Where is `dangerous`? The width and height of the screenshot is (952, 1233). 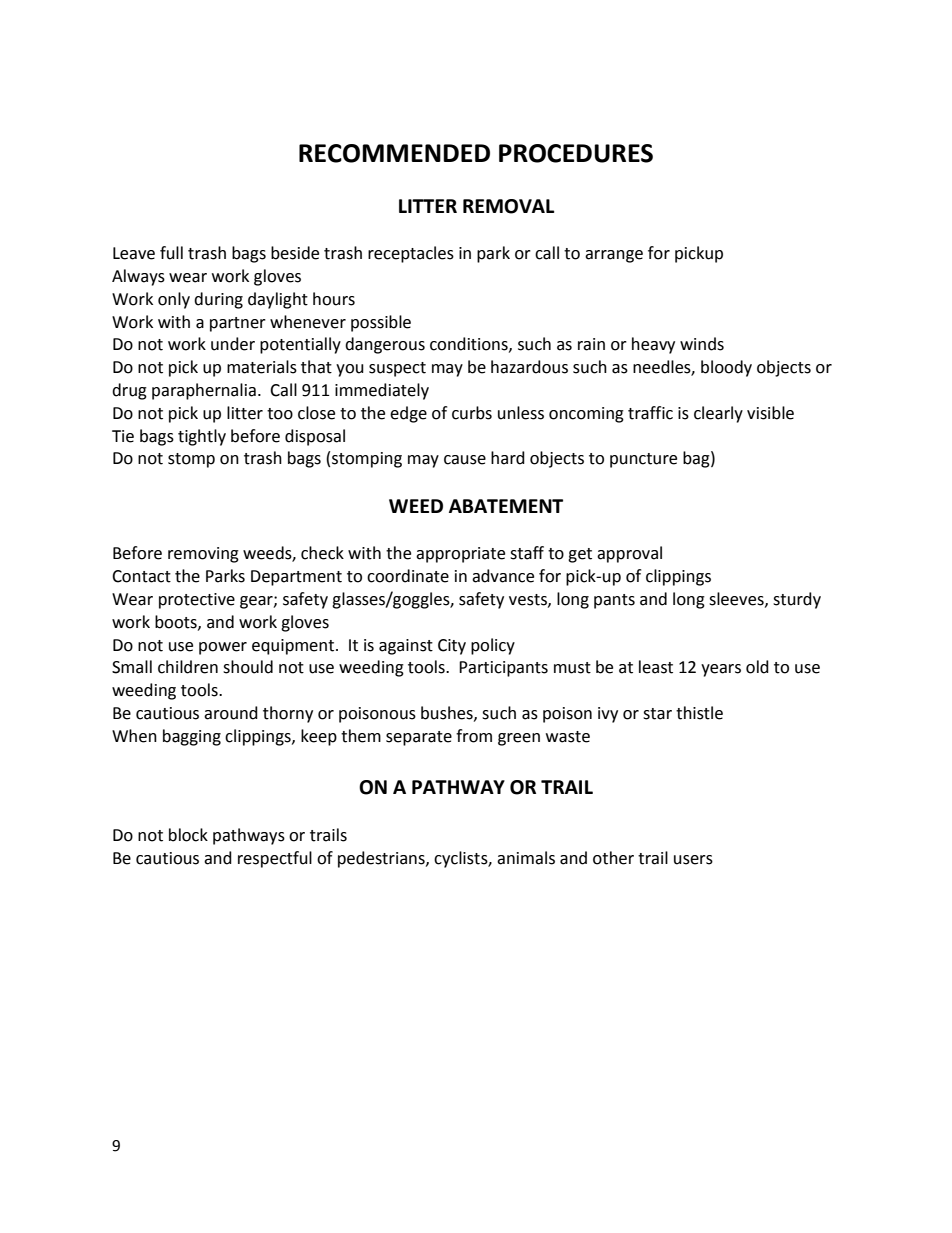 dangerous is located at coordinates (385, 345).
